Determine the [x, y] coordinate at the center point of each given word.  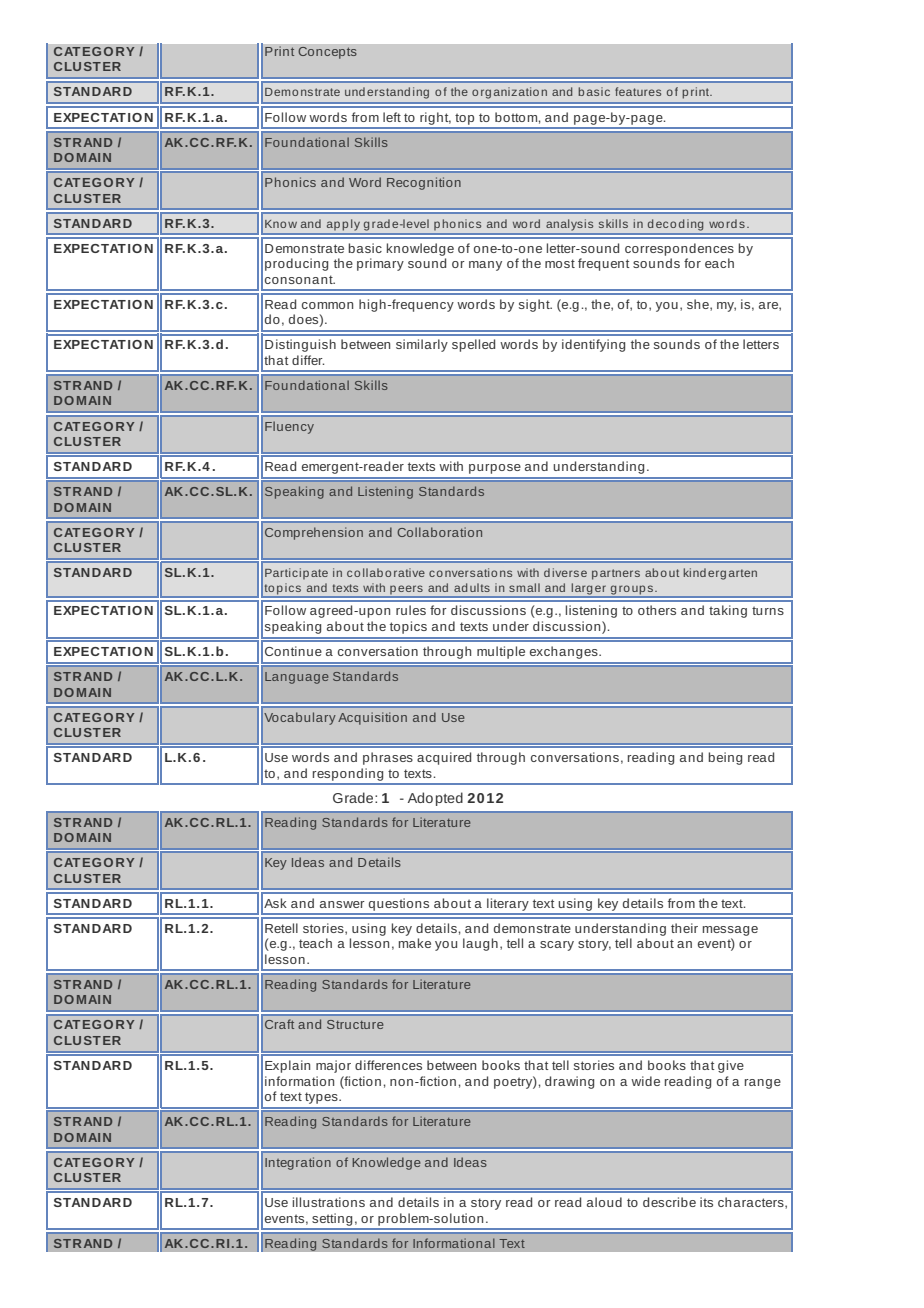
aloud [604, 1202]
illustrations [329, 1202]
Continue [293, 651]
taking [728, 611]
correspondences [679, 249]
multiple [501, 652]
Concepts [327, 53]
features [638, 91]
